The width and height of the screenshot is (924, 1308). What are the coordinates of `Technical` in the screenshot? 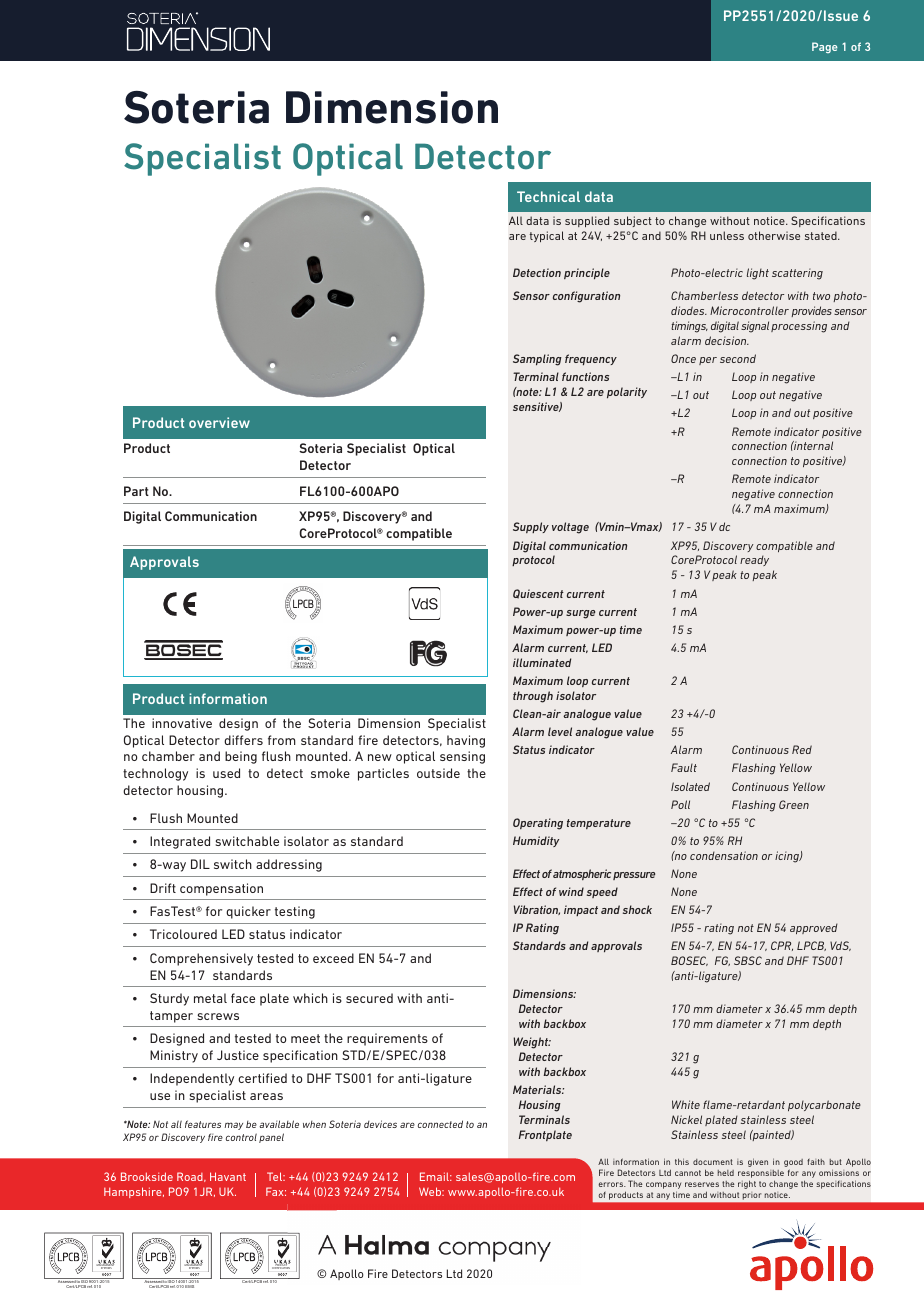 It's located at (548, 196).
